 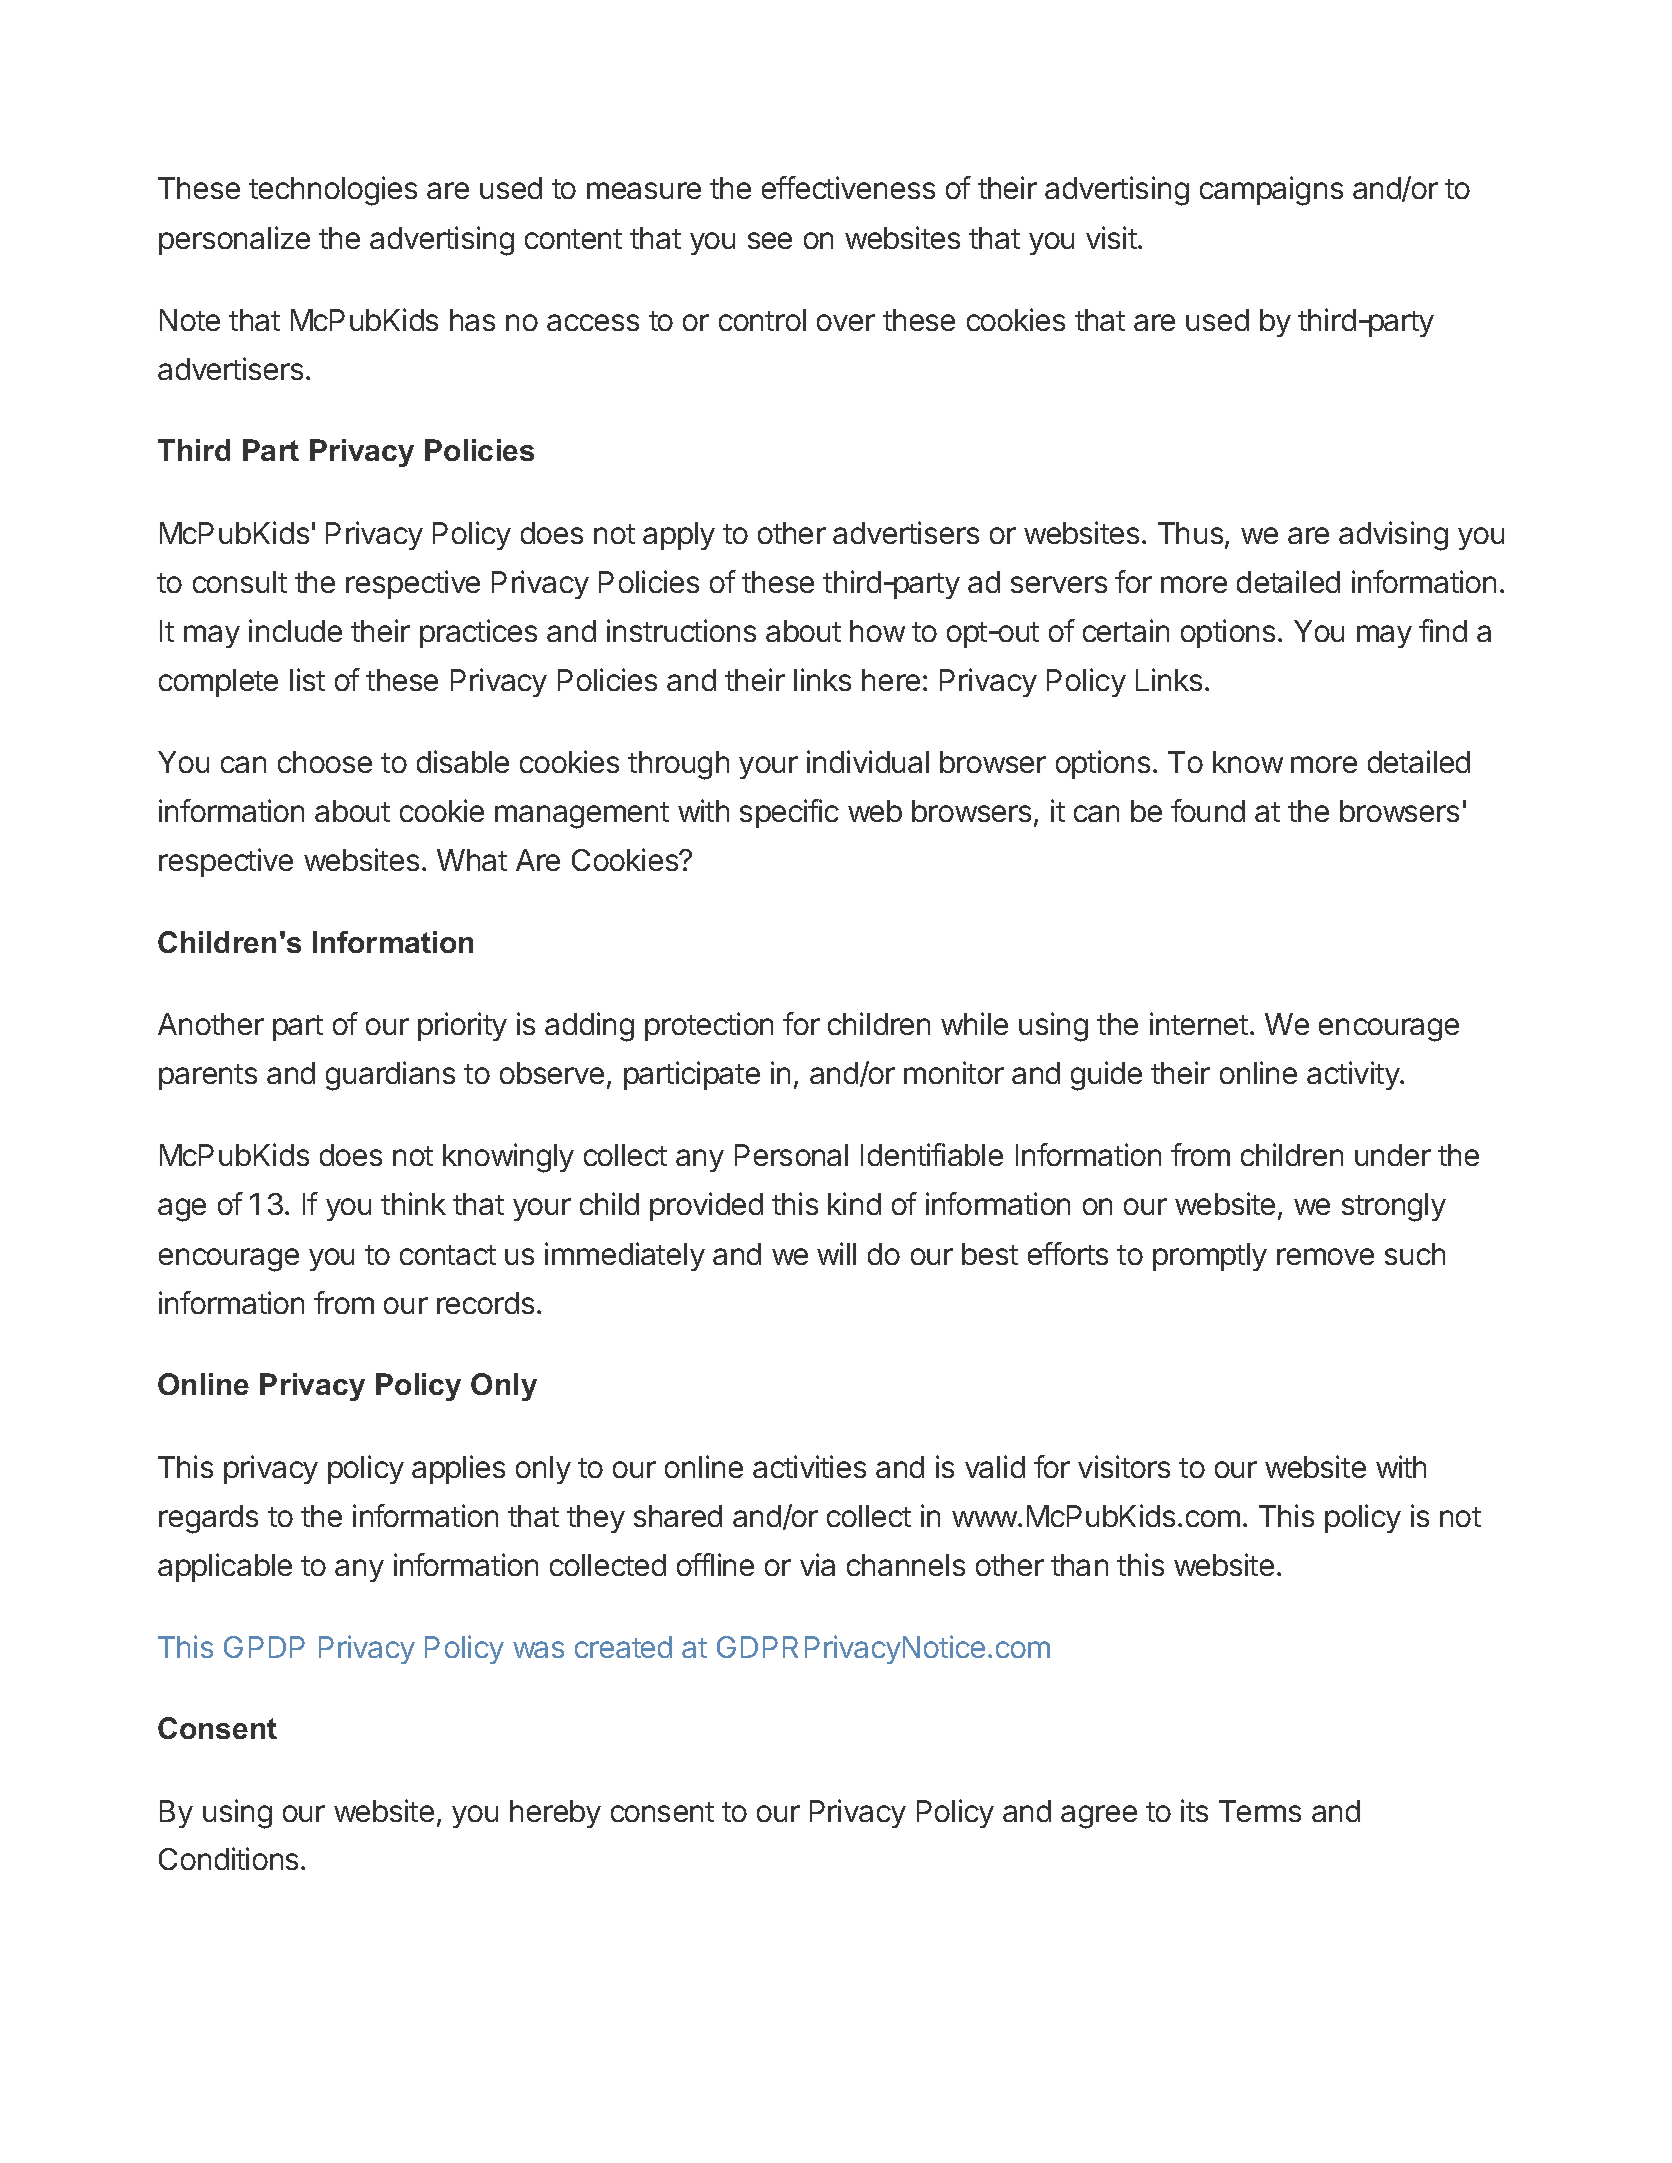 What do you see at coordinates (1271, 191) in the screenshot?
I see `campaigns` at bounding box center [1271, 191].
